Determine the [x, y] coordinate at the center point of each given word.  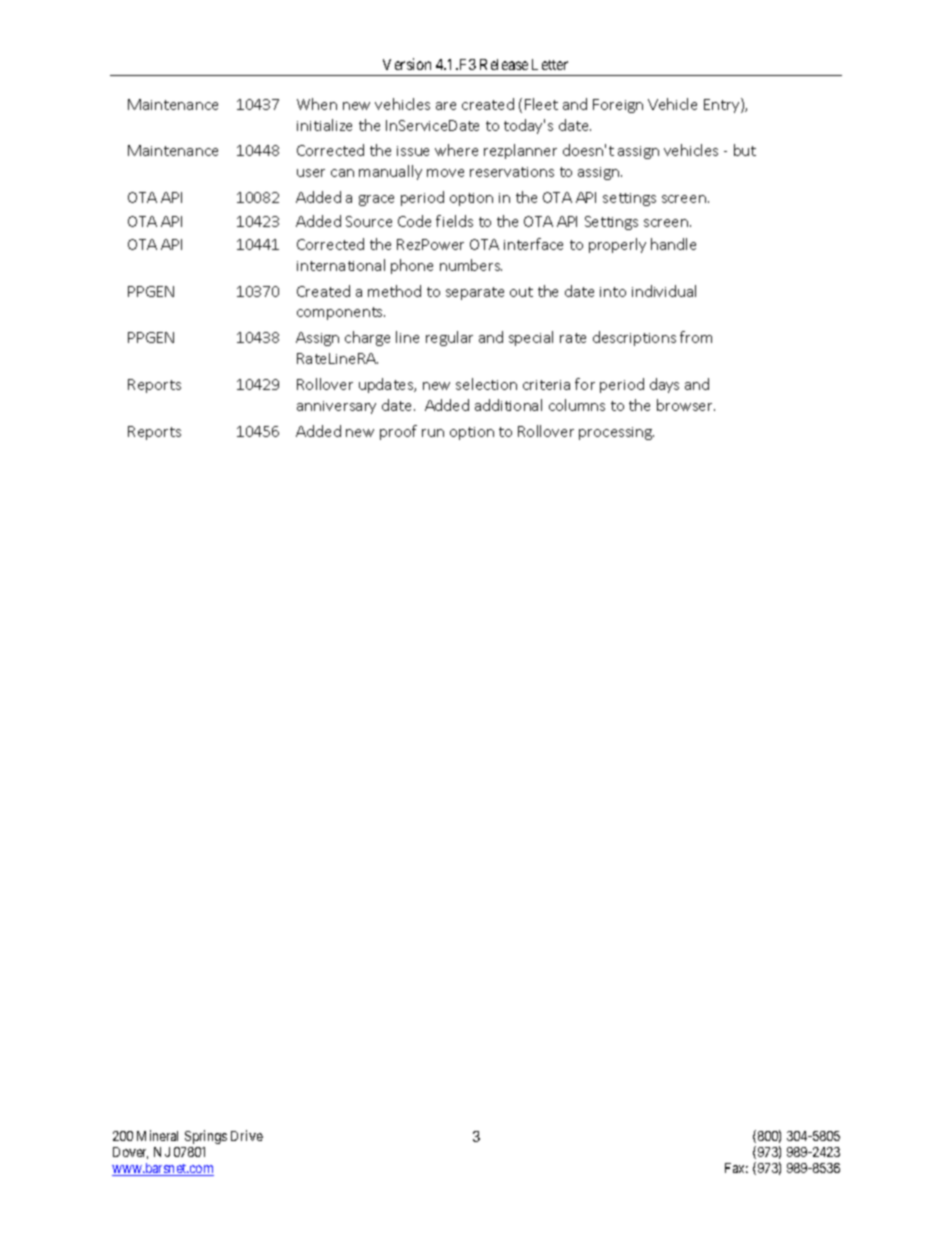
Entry [723, 105]
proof [398, 432]
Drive [247, 1135]
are [446, 106]
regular [449, 338]
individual [664, 291]
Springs [206, 1137]
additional [508, 405]
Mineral [157, 1135]
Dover [130, 1153]
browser [686, 405]
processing [616, 433]
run [433, 433]
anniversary [336, 407]
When [317, 104]
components [341, 313]
